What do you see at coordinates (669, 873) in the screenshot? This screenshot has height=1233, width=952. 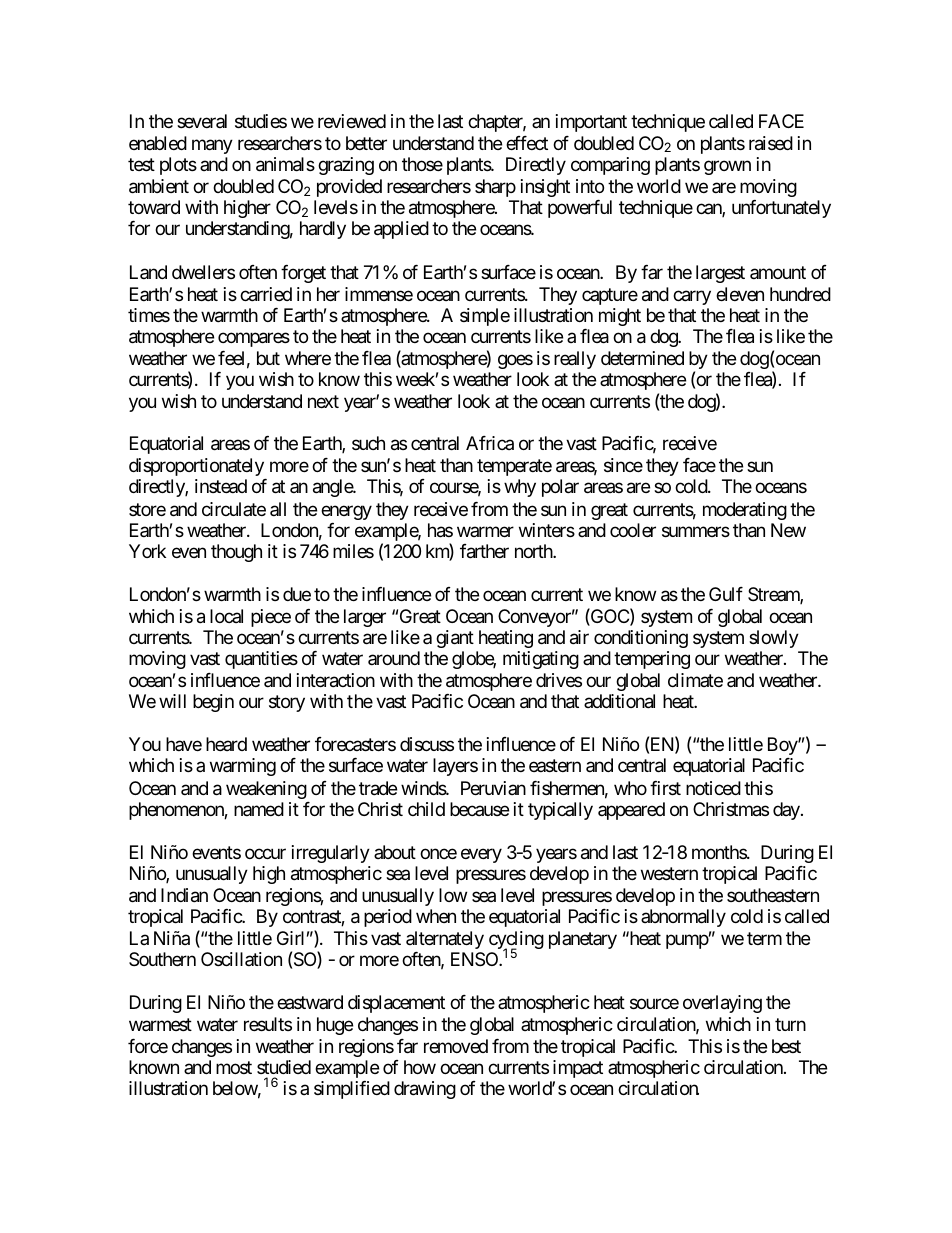 I see `western` at bounding box center [669, 873].
